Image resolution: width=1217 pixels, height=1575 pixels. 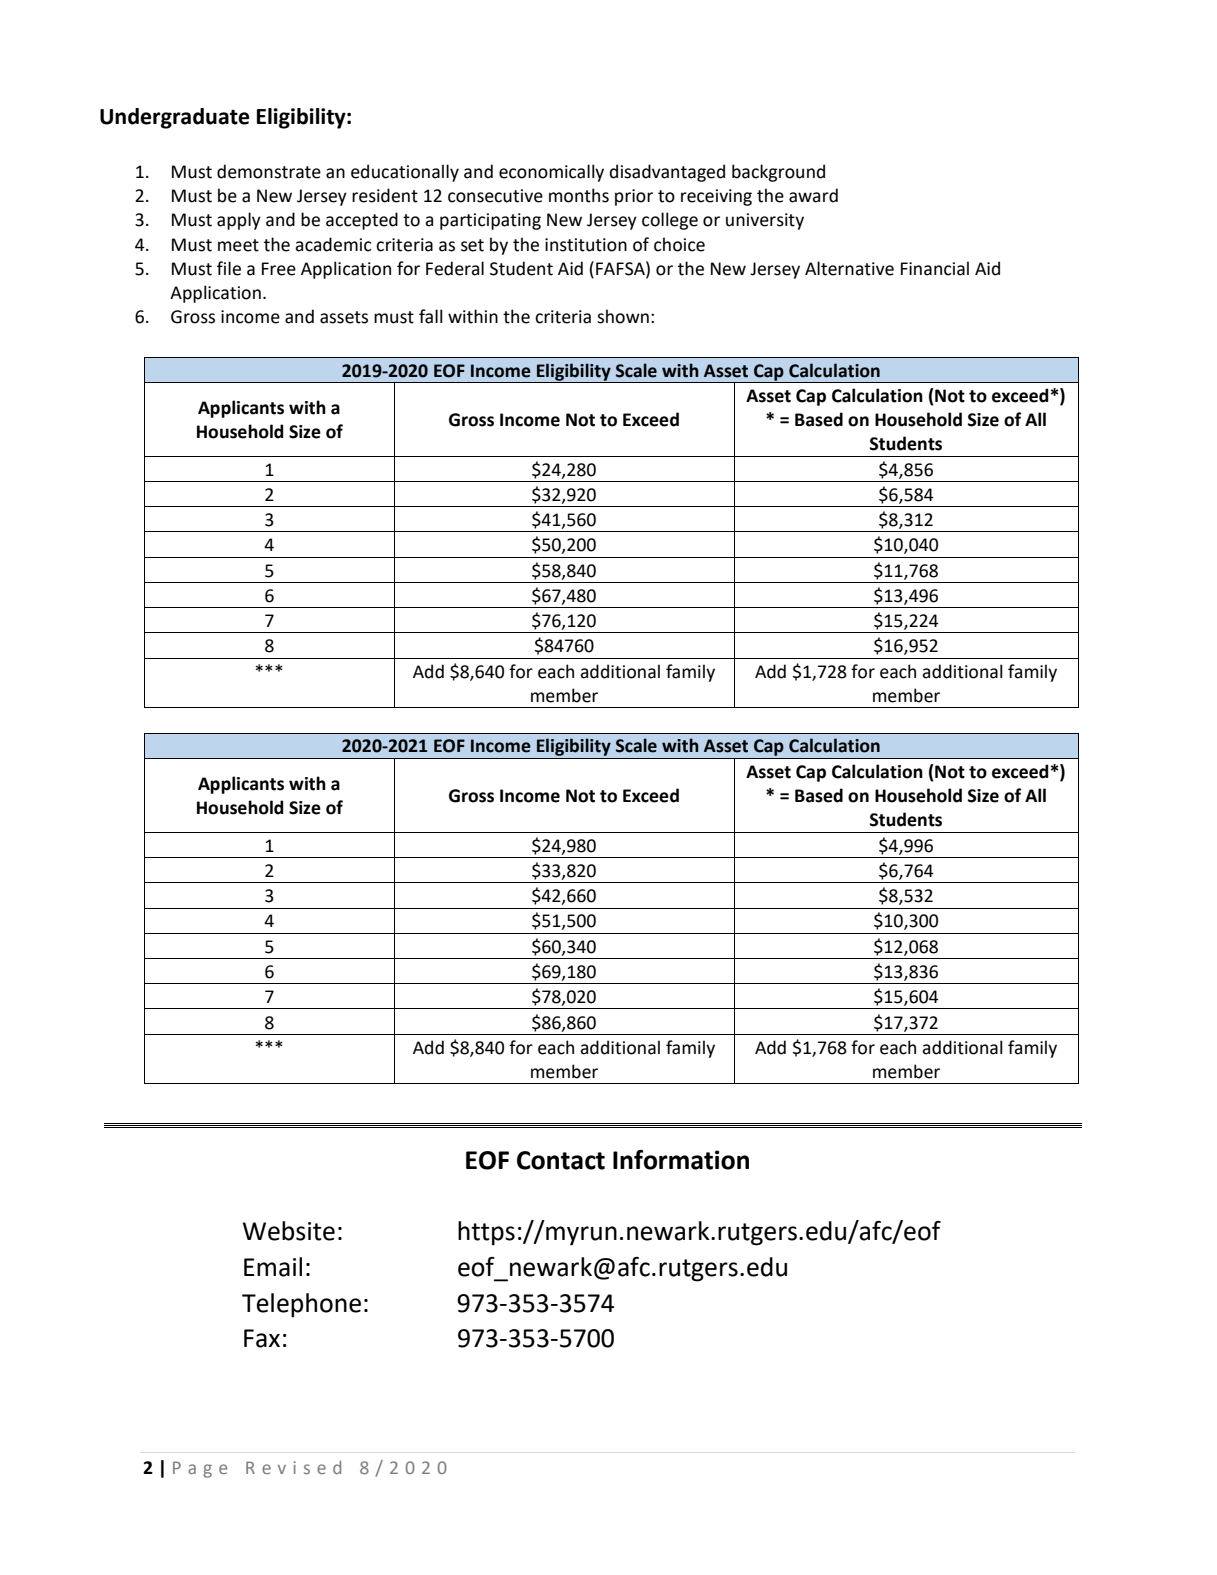 I want to click on fall, so click(x=431, y=316).
